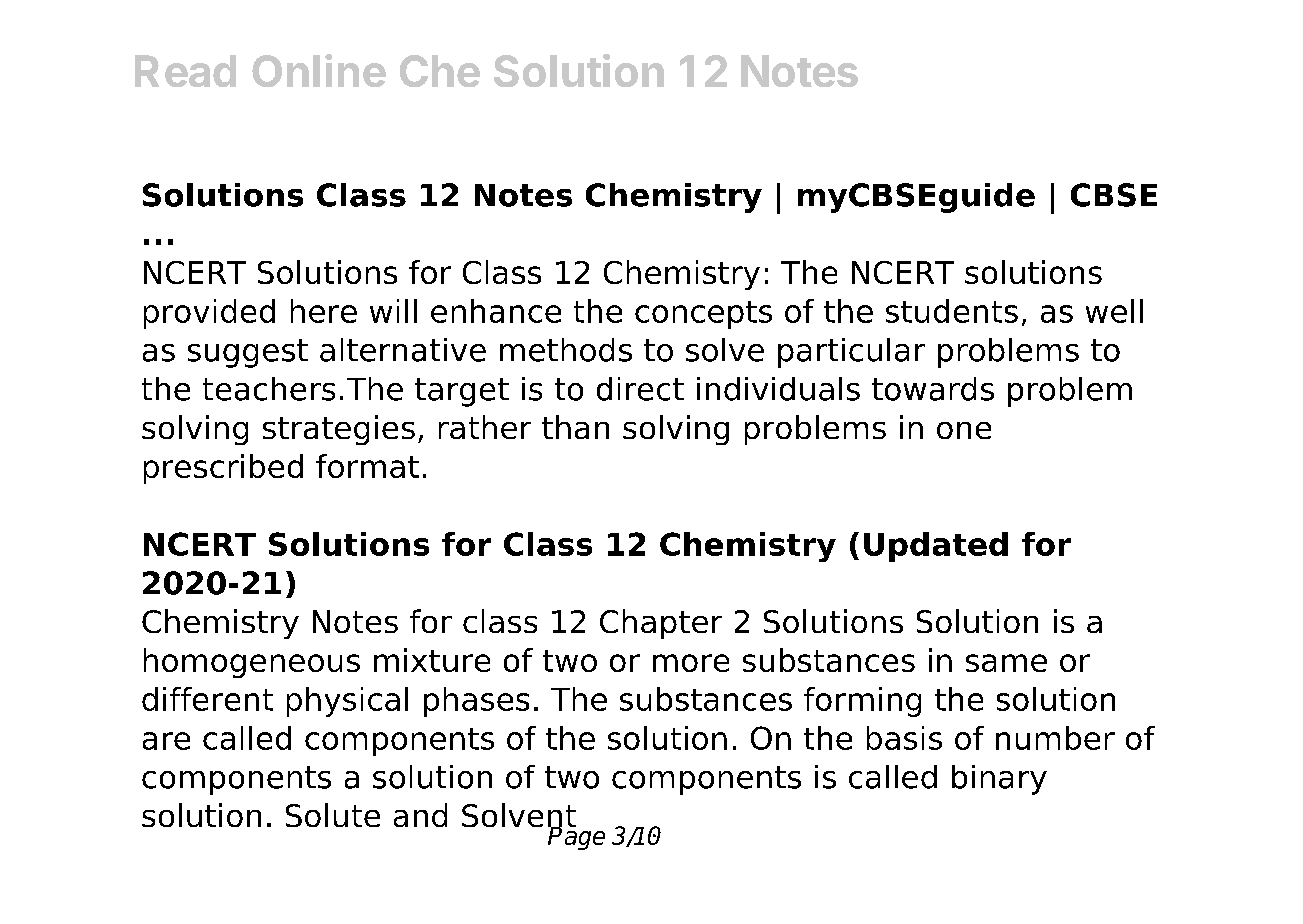  What do you see at coordinates (252, 663) in the screenshot?
I see `homogeneous` at bounding box center [252, 663].
